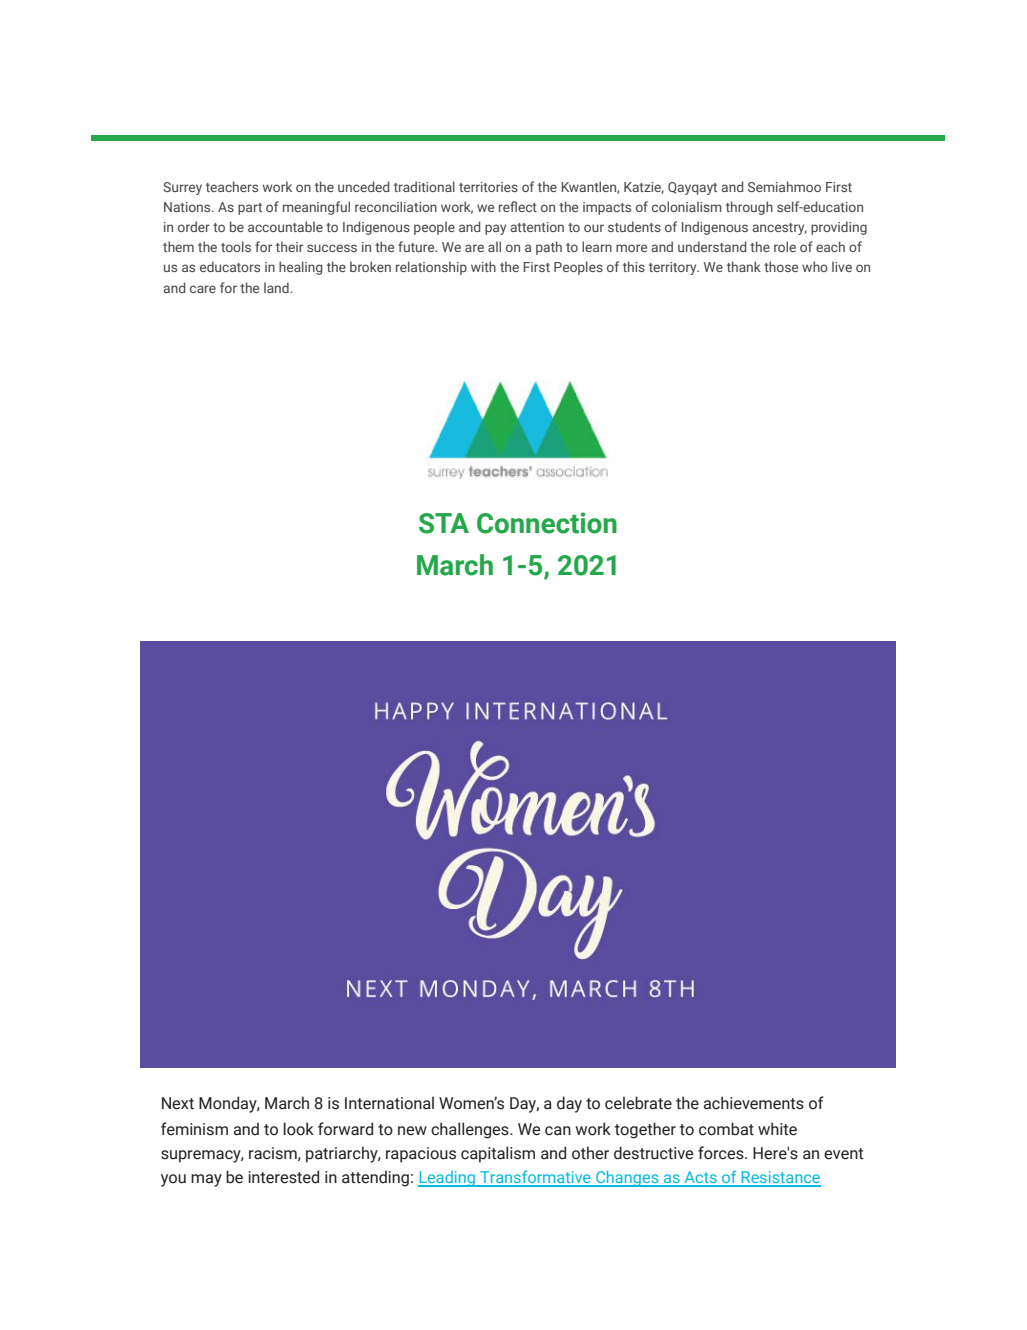  Describe the element at coordinates (749, 208) in the document. I see `through` at that location.
